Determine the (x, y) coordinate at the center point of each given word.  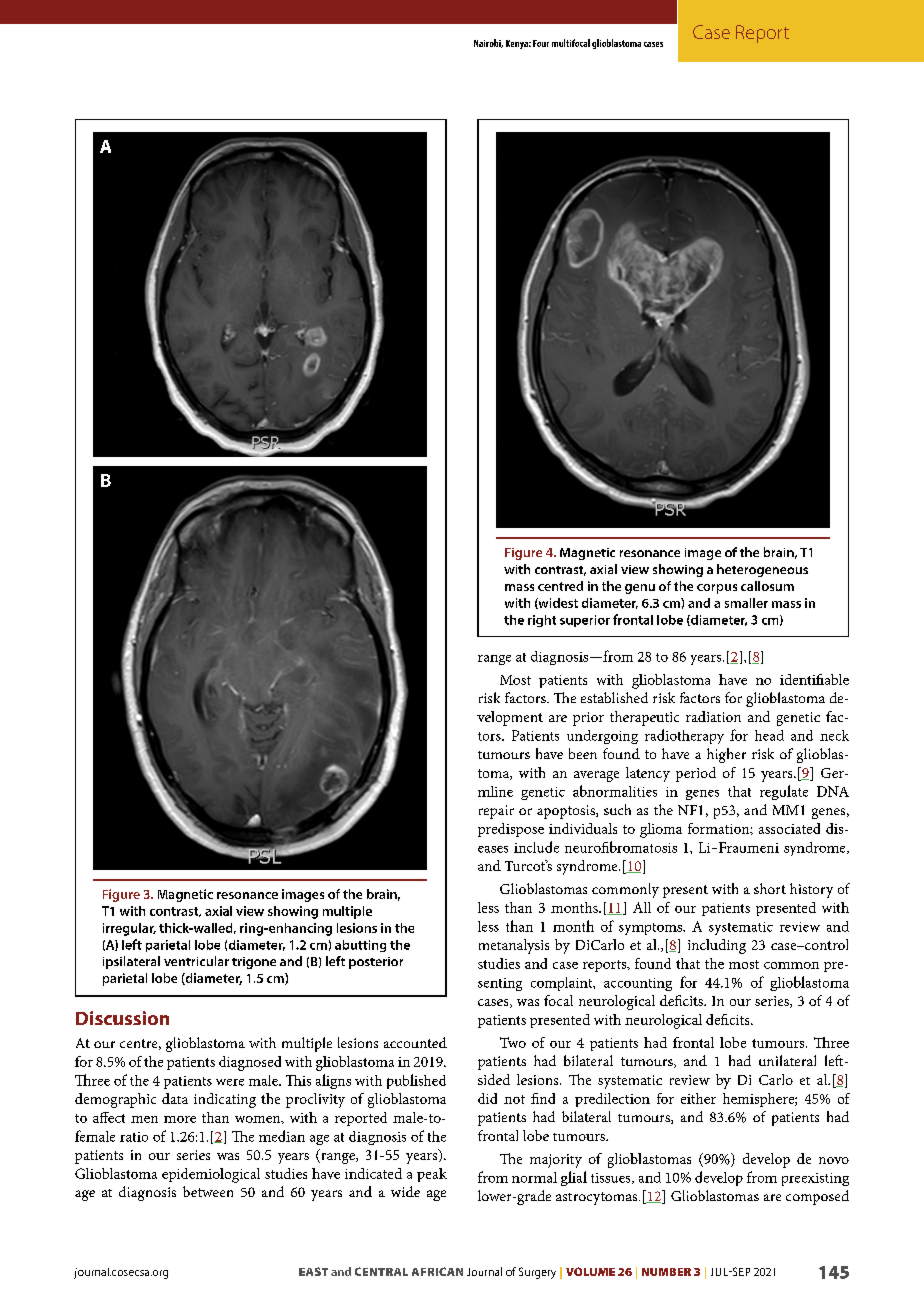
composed (817, 1197)
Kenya (518, 44)
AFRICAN (437, 1271)
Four (541, 43)
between (208, 1191)
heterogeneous (762, 570)
